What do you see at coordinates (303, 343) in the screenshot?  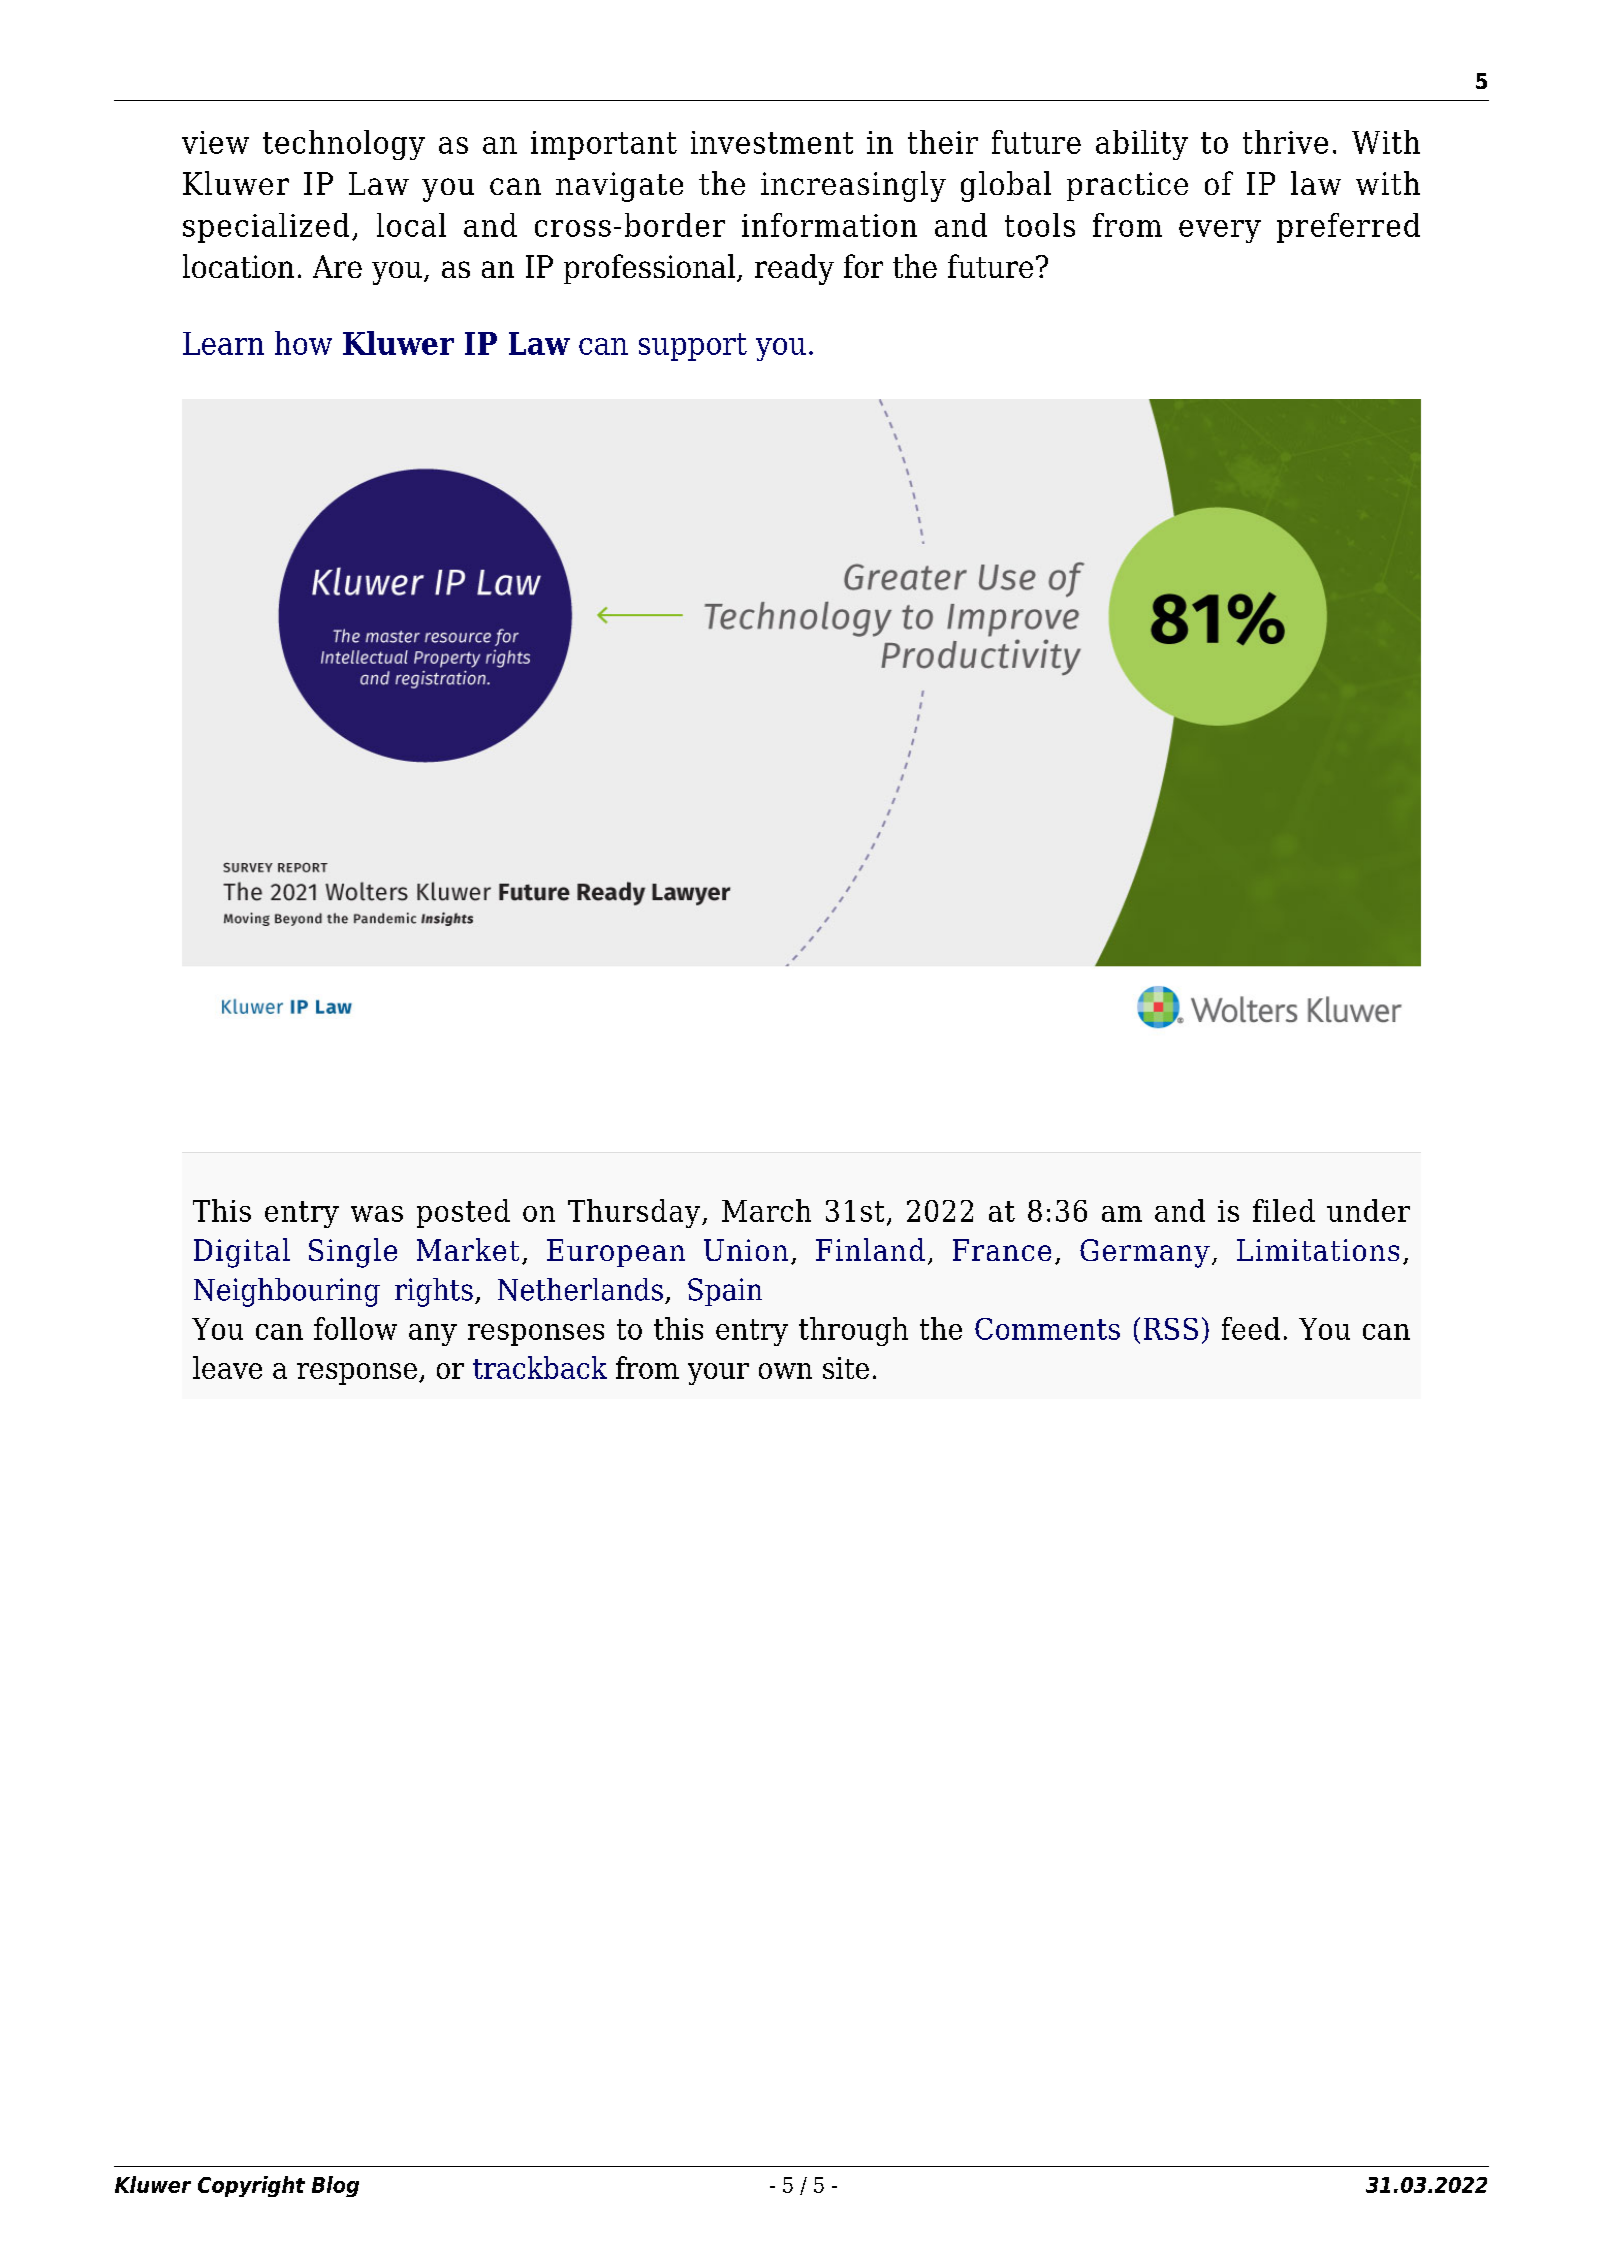 I see `how` at bounding box center [303, 343].
